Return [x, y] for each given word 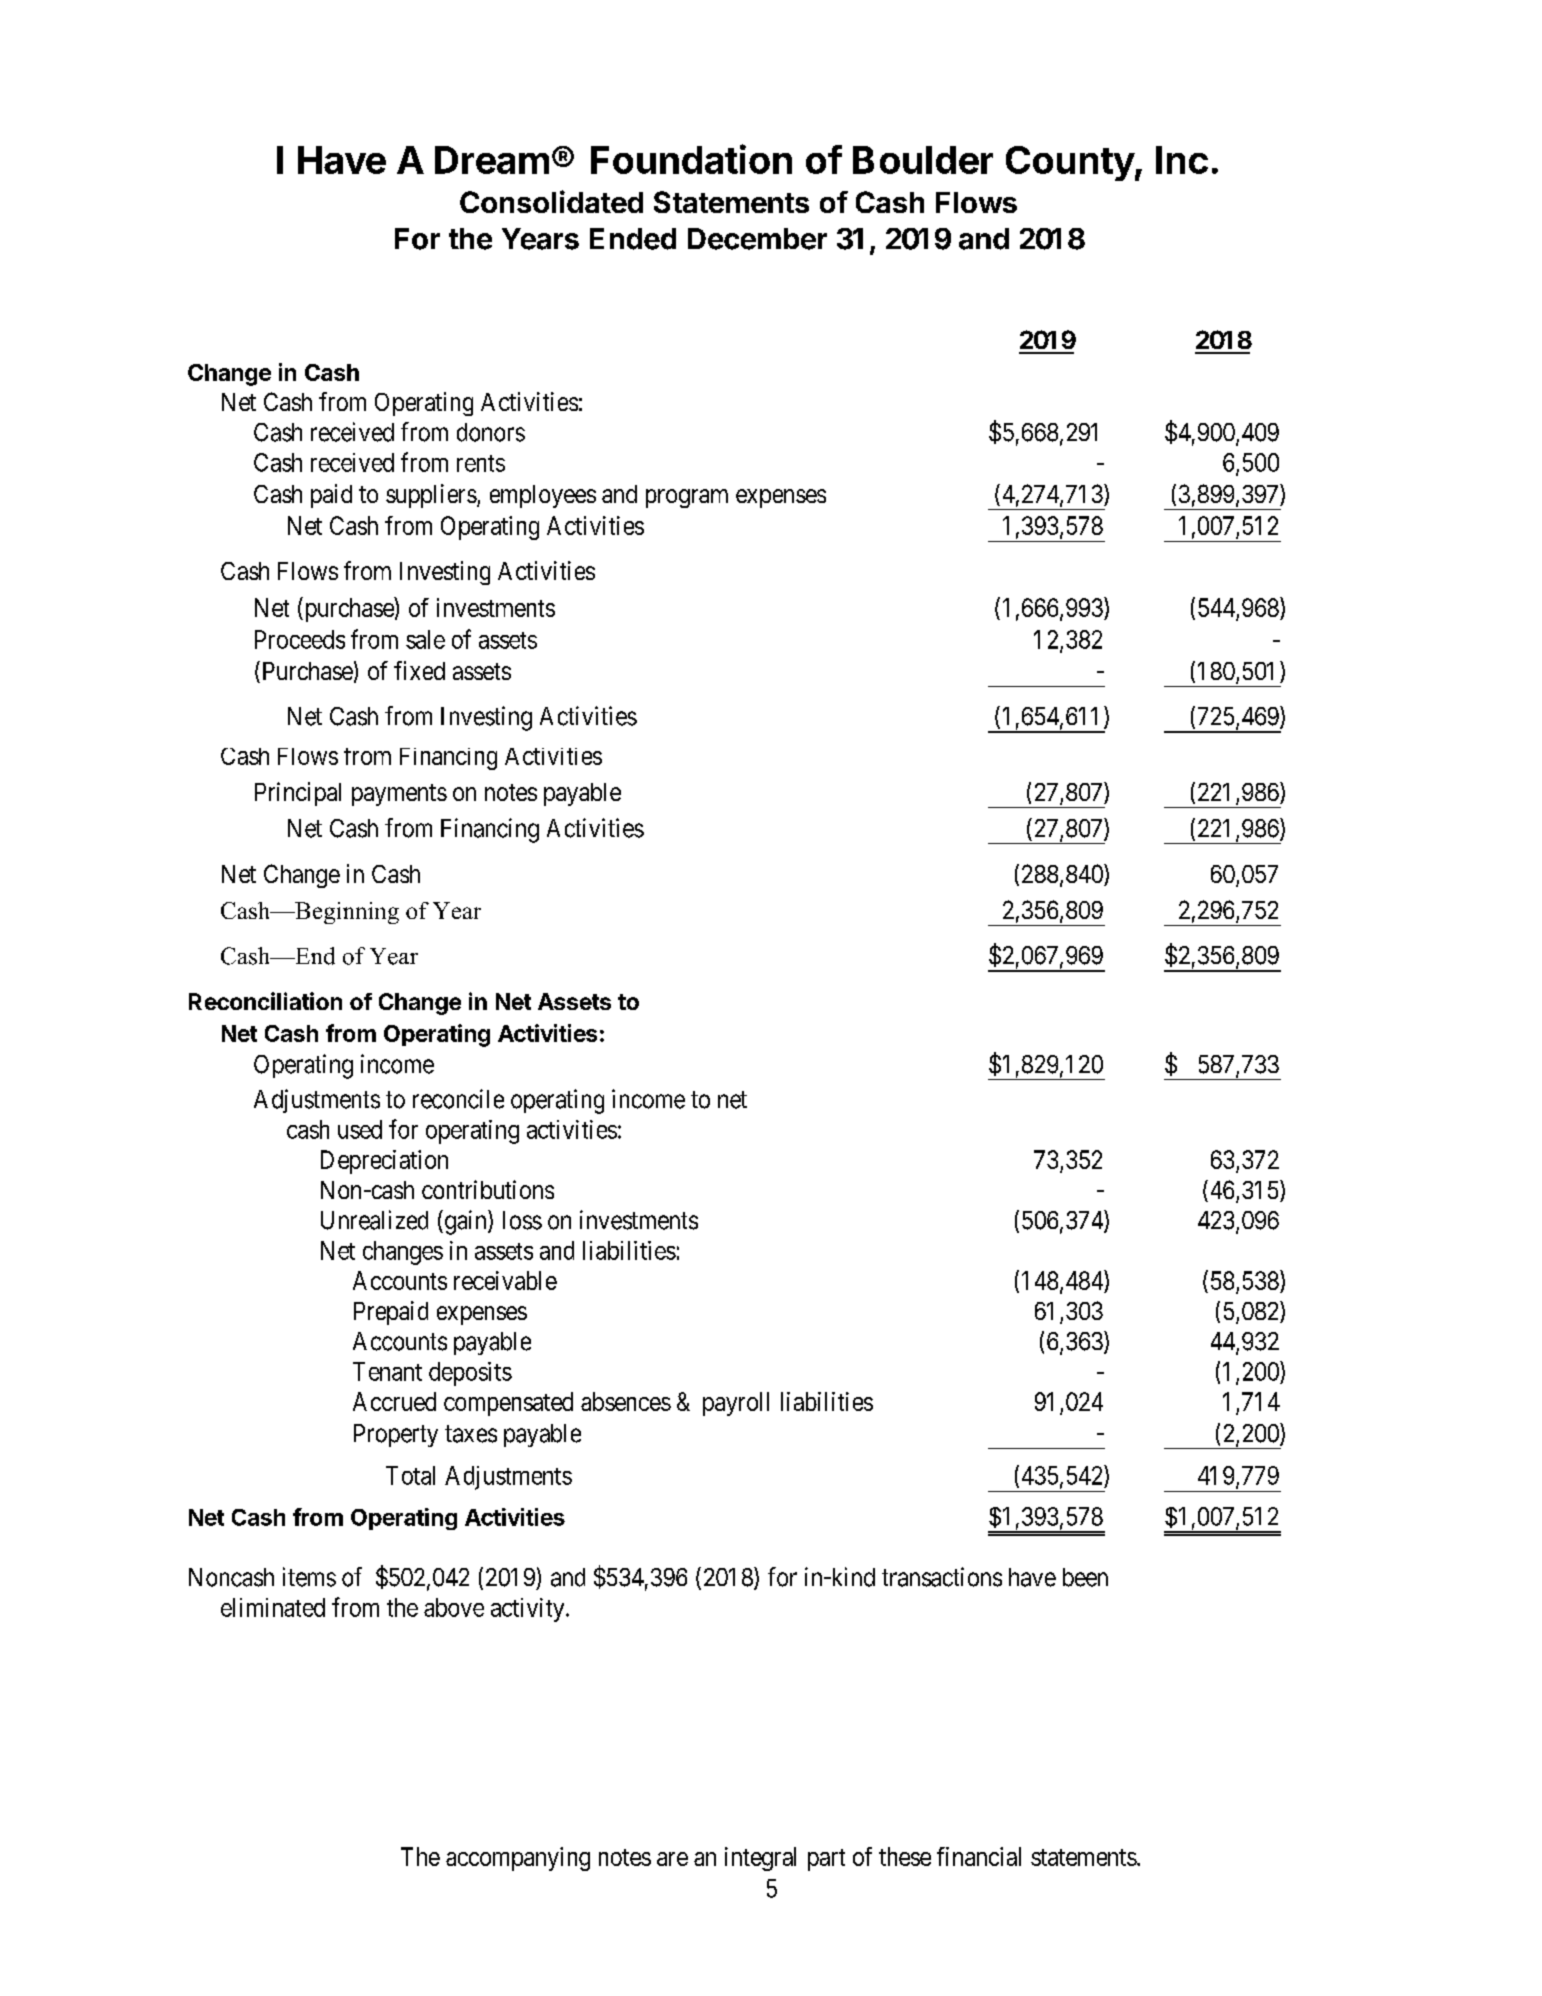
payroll [736, 1404]
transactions [942, 1577]
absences [626, 1401]
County [1071, 163]
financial [979, 1856]
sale [425, 639]
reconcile [458, 1099]
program [687, 498]
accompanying [518, 1859]
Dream [492, 160]
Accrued [394, 1401]
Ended [633, 239]
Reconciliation [265, 1001]
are [672, 1859]
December [757, 239]
